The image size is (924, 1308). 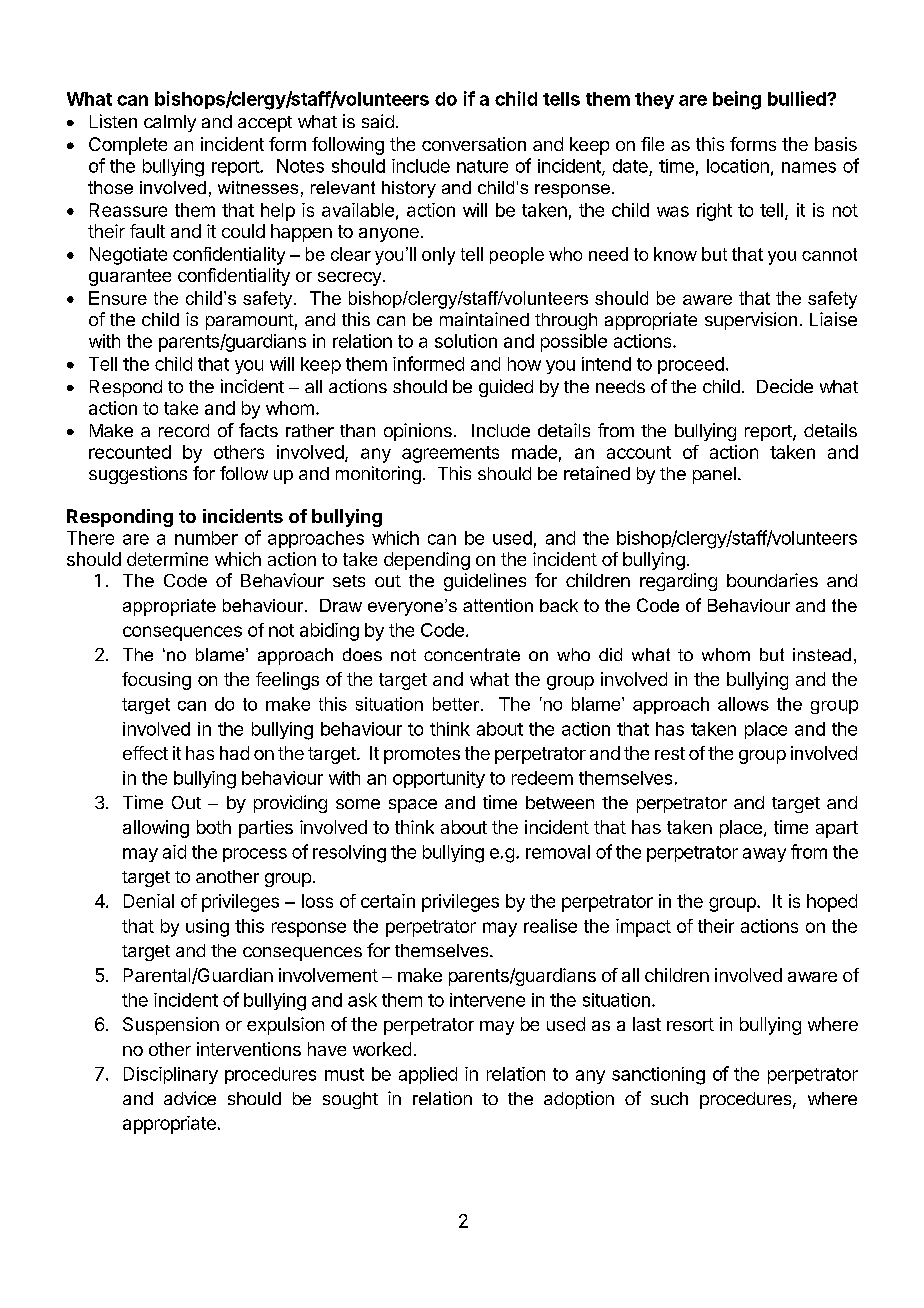 I want to click on Disciplinary, so click(x=171, y=1075).
